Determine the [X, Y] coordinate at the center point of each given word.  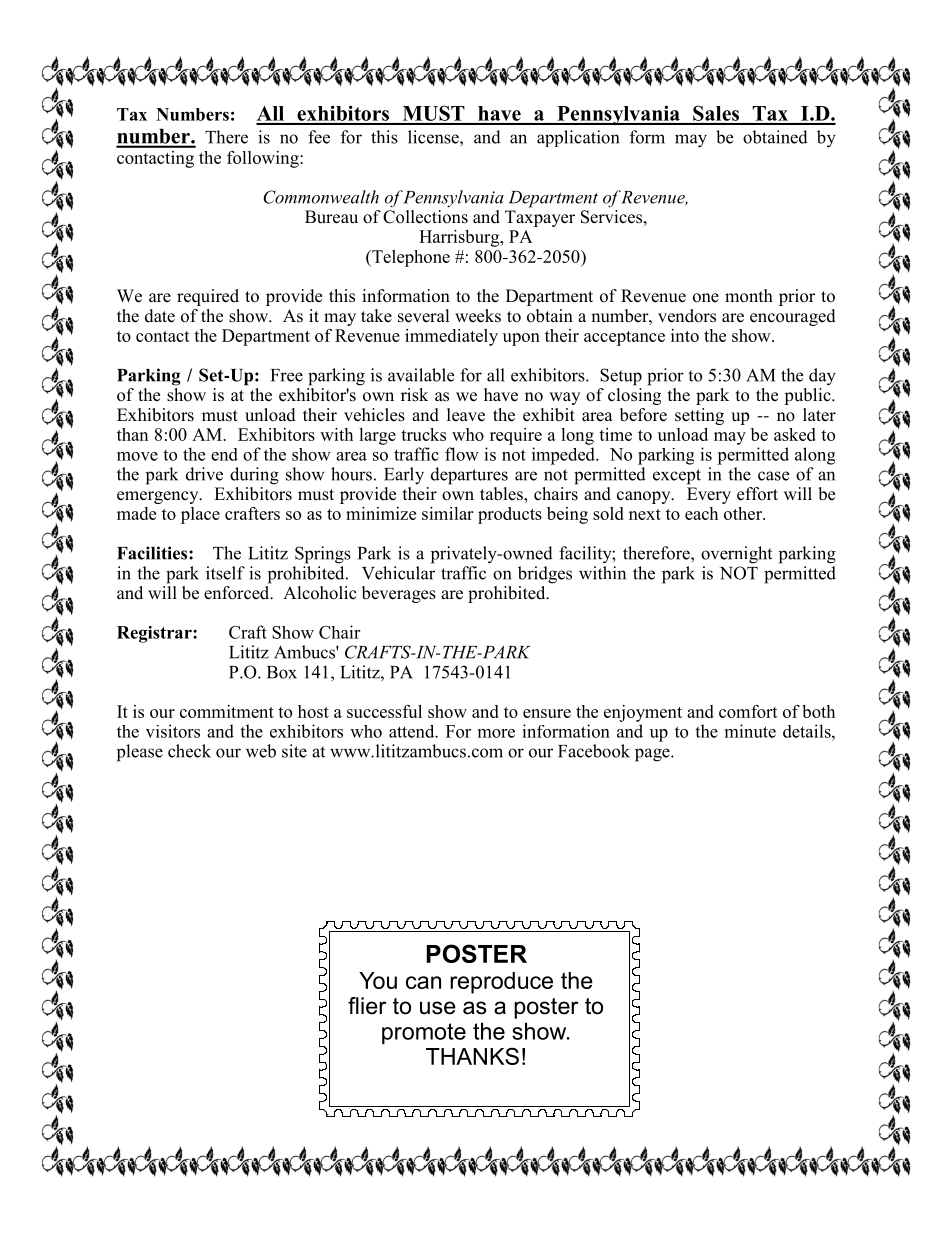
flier [367, 1006]
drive [204, 474]
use [438, 1008]
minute [750, 731]
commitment [227, 711]
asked [795, 434]
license [434, 137]
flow [462, 454]
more [496, 733]
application [578, 138]
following [264, 159]
